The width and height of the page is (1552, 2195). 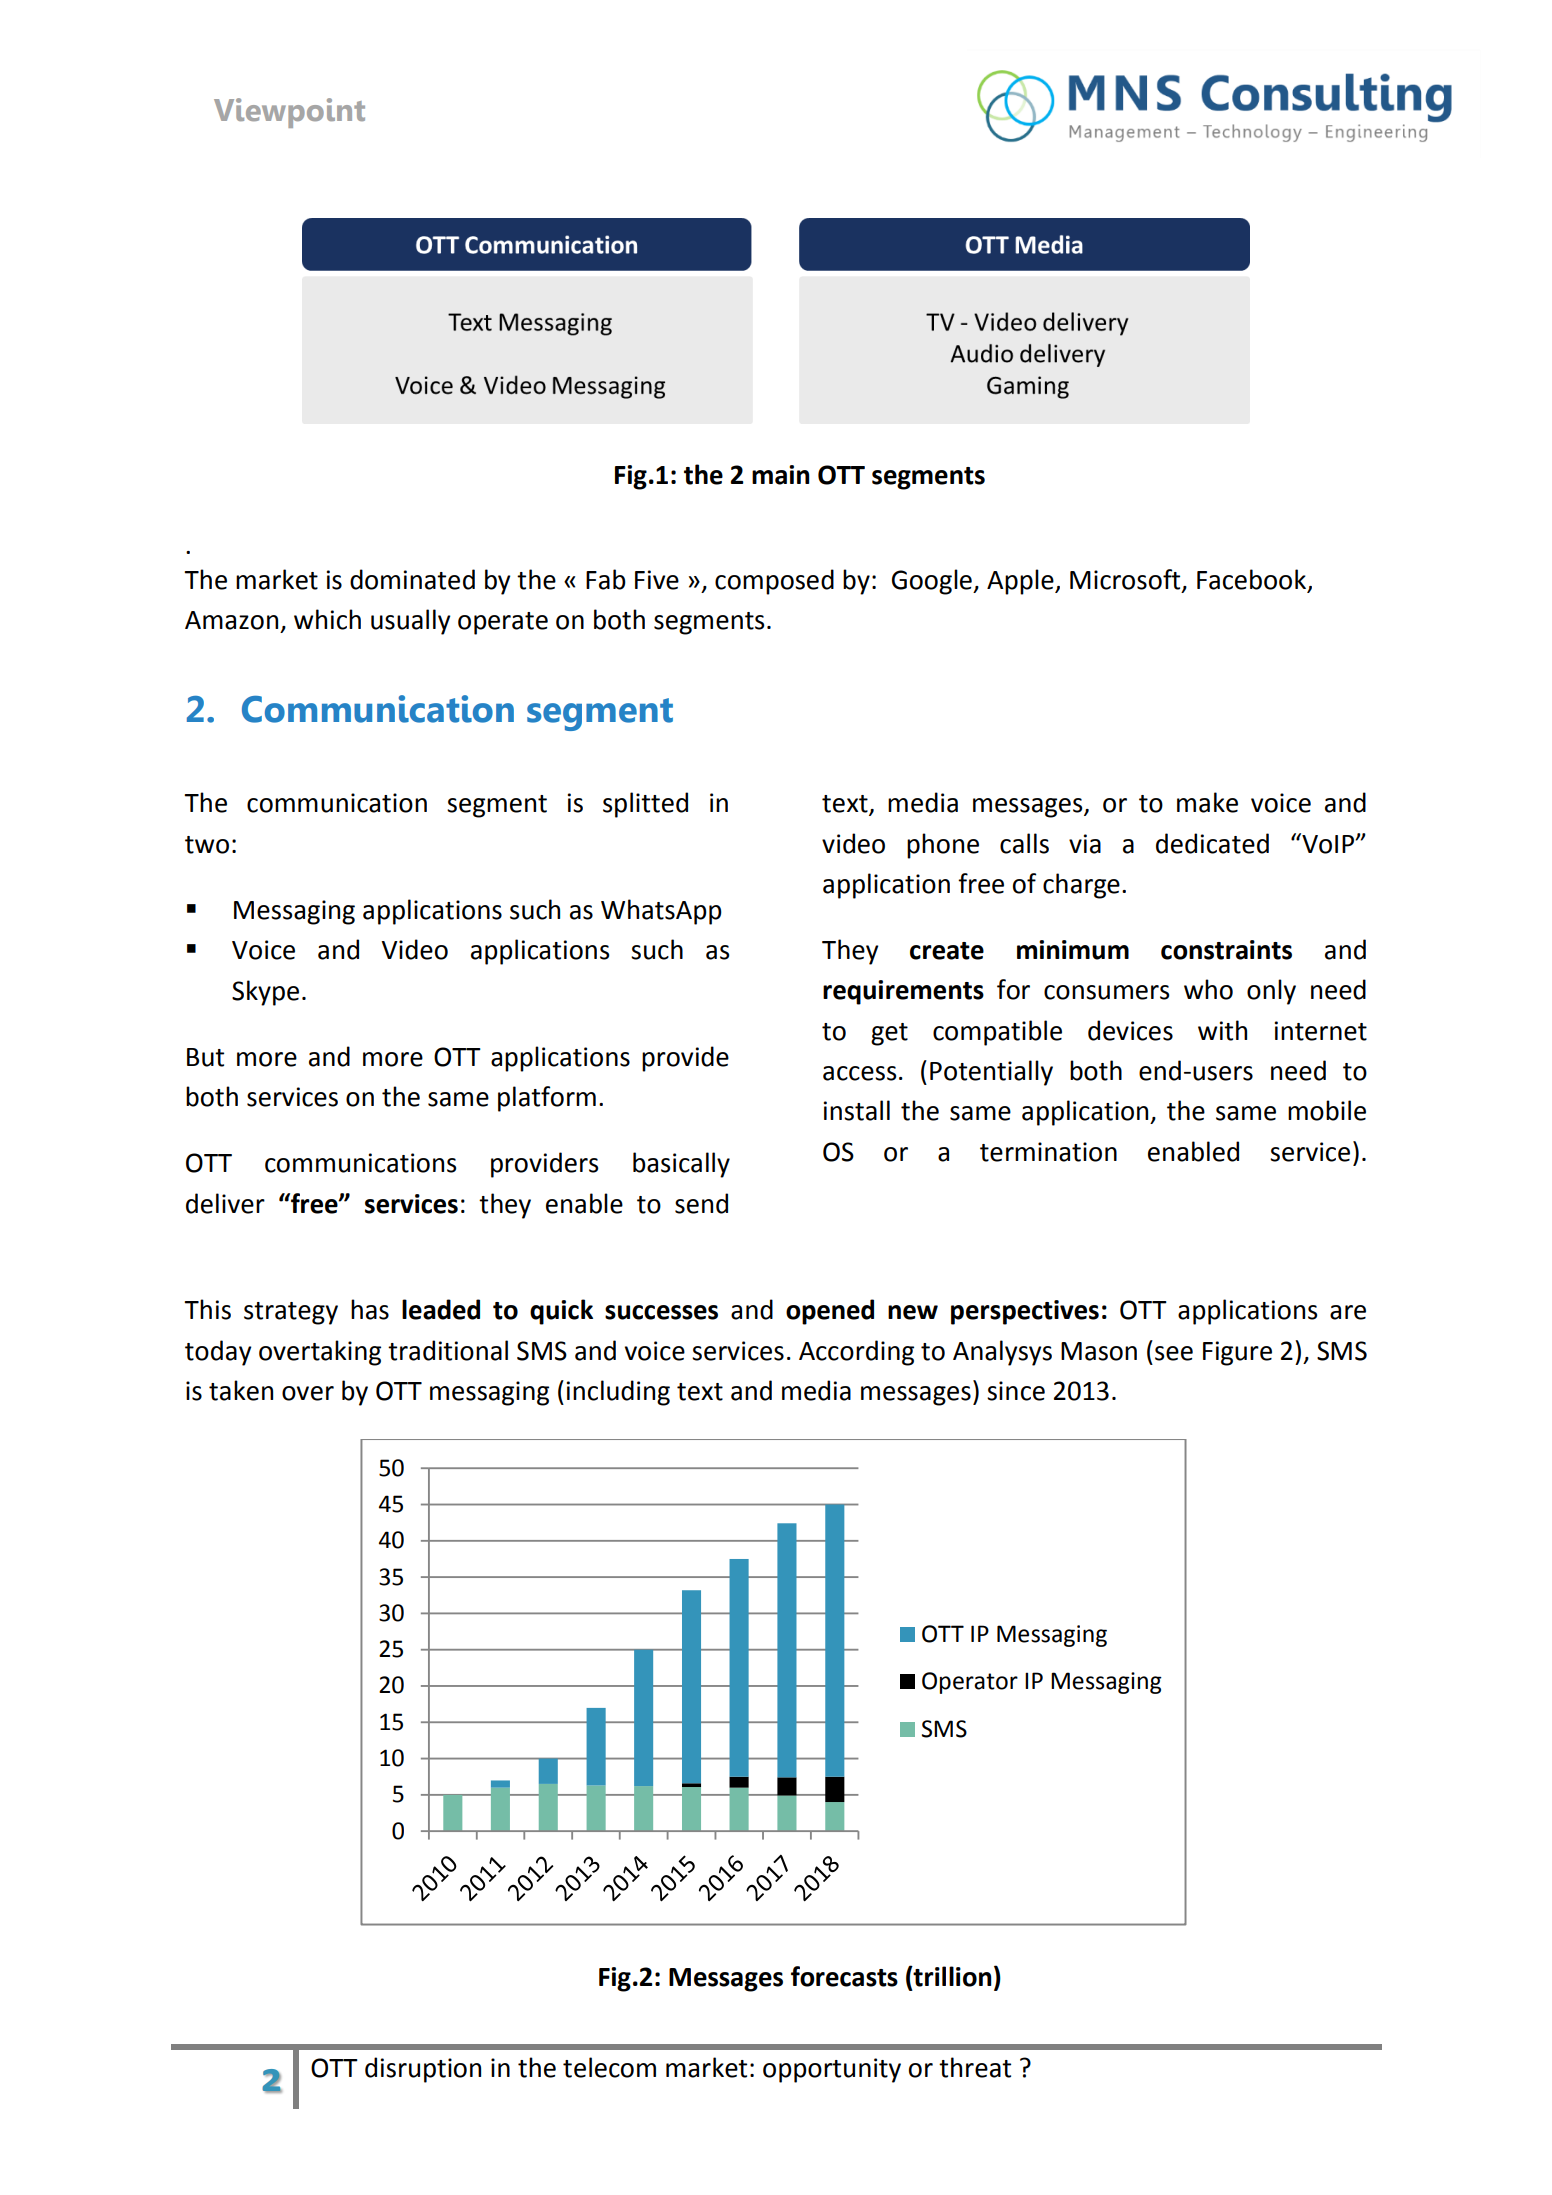 I want to click on Microsoft, so click(x=1126, y=580).
